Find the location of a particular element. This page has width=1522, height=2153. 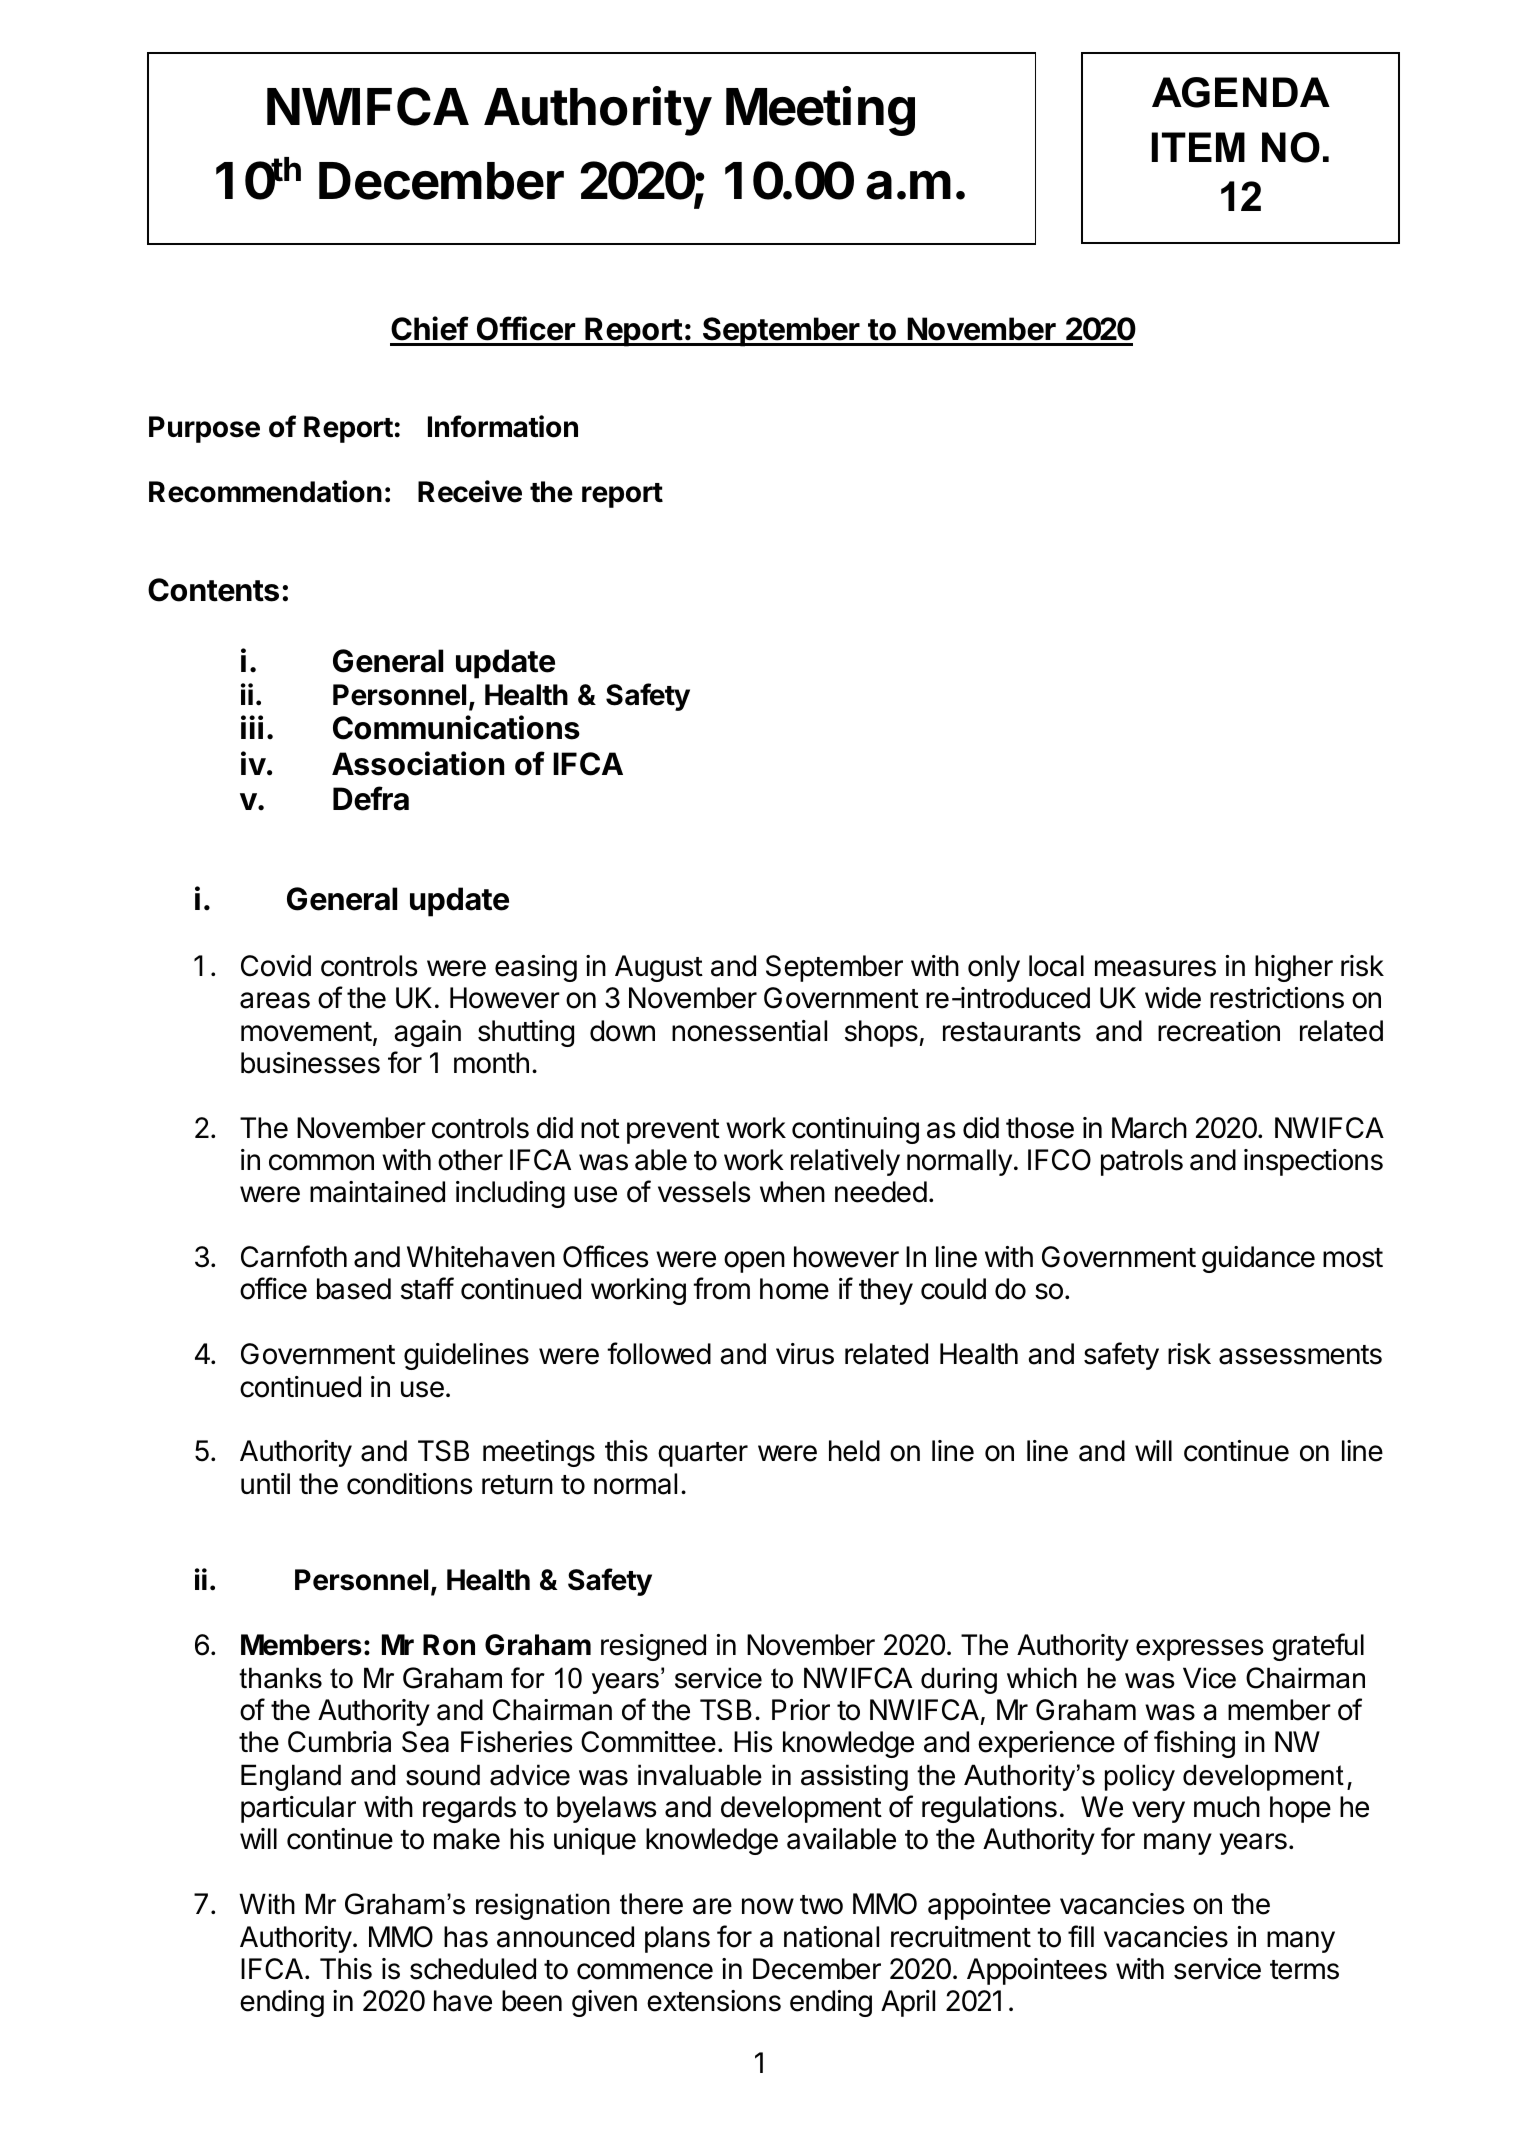

Association is located at coordinates (418, 763).
